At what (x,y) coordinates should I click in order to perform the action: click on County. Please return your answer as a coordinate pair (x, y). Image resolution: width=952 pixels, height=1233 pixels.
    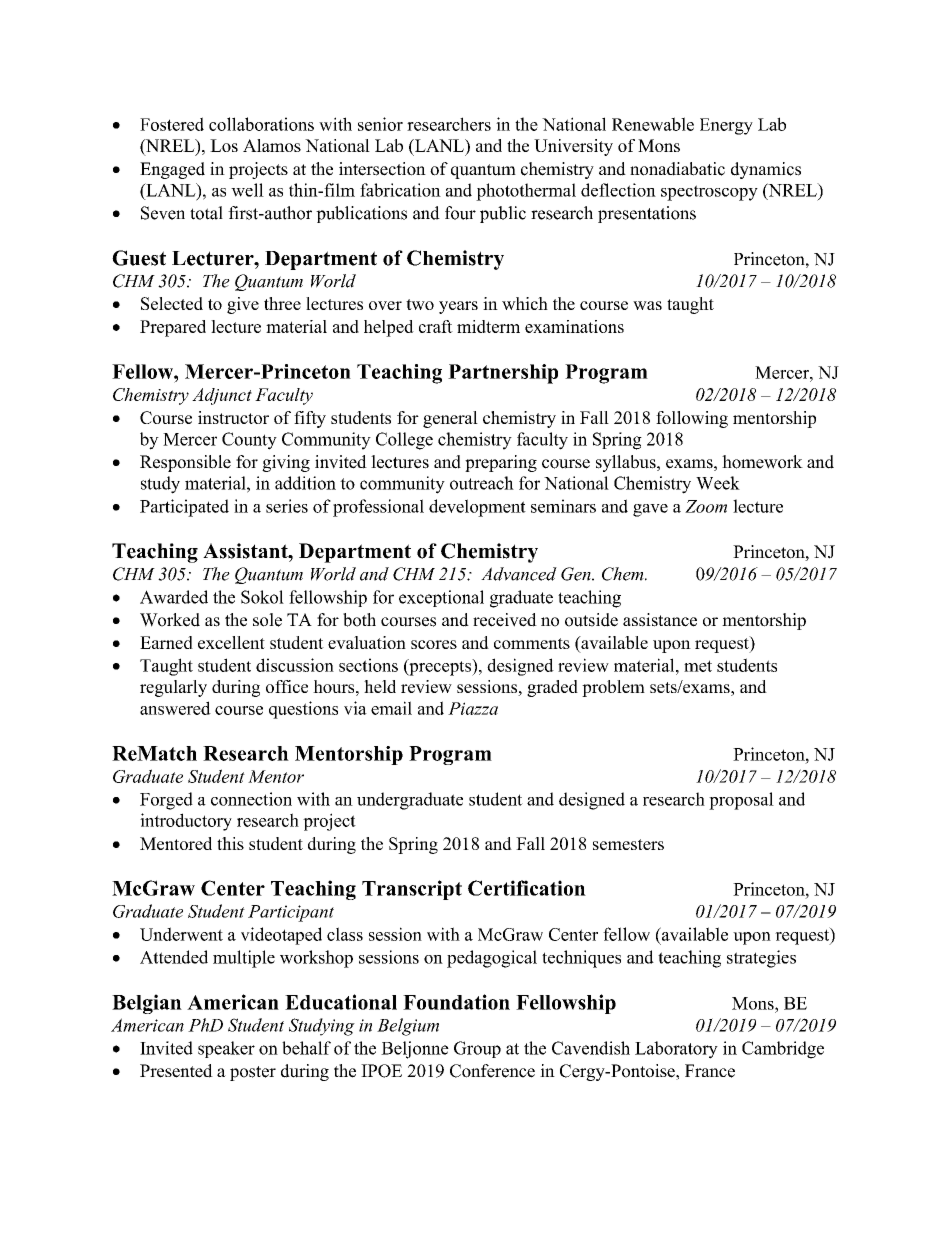
    Looking at the image, I should click on (249, 441).
